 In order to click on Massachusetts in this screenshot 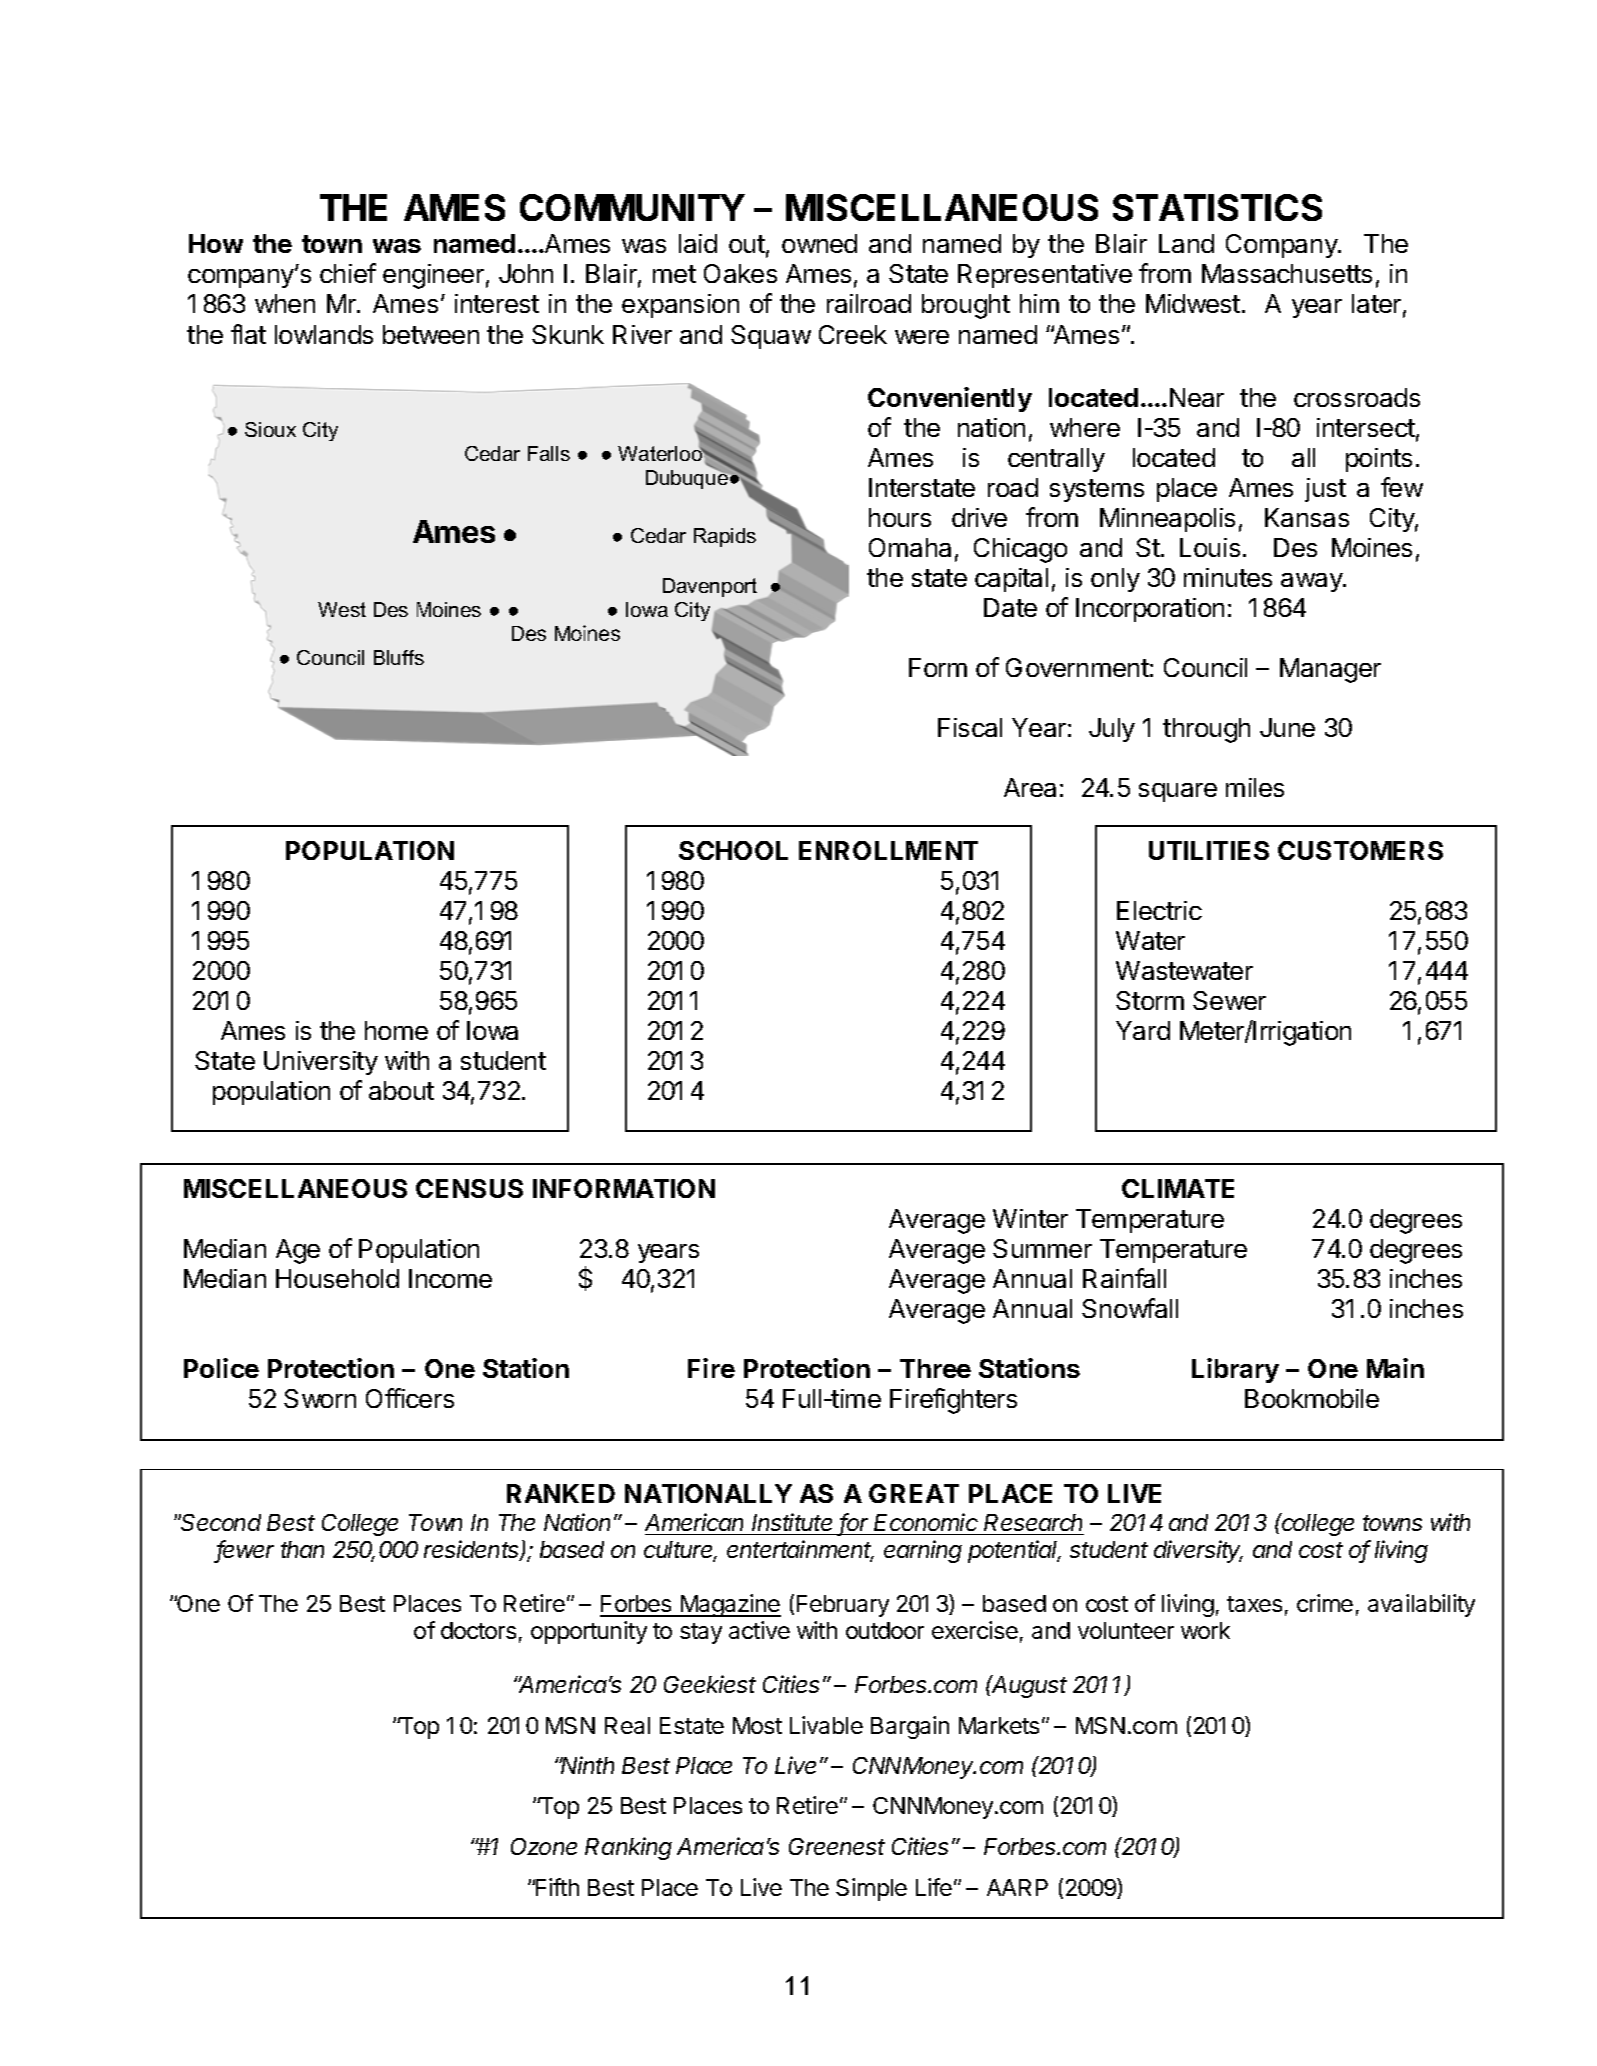, I will do `click(1287, 273)`.
